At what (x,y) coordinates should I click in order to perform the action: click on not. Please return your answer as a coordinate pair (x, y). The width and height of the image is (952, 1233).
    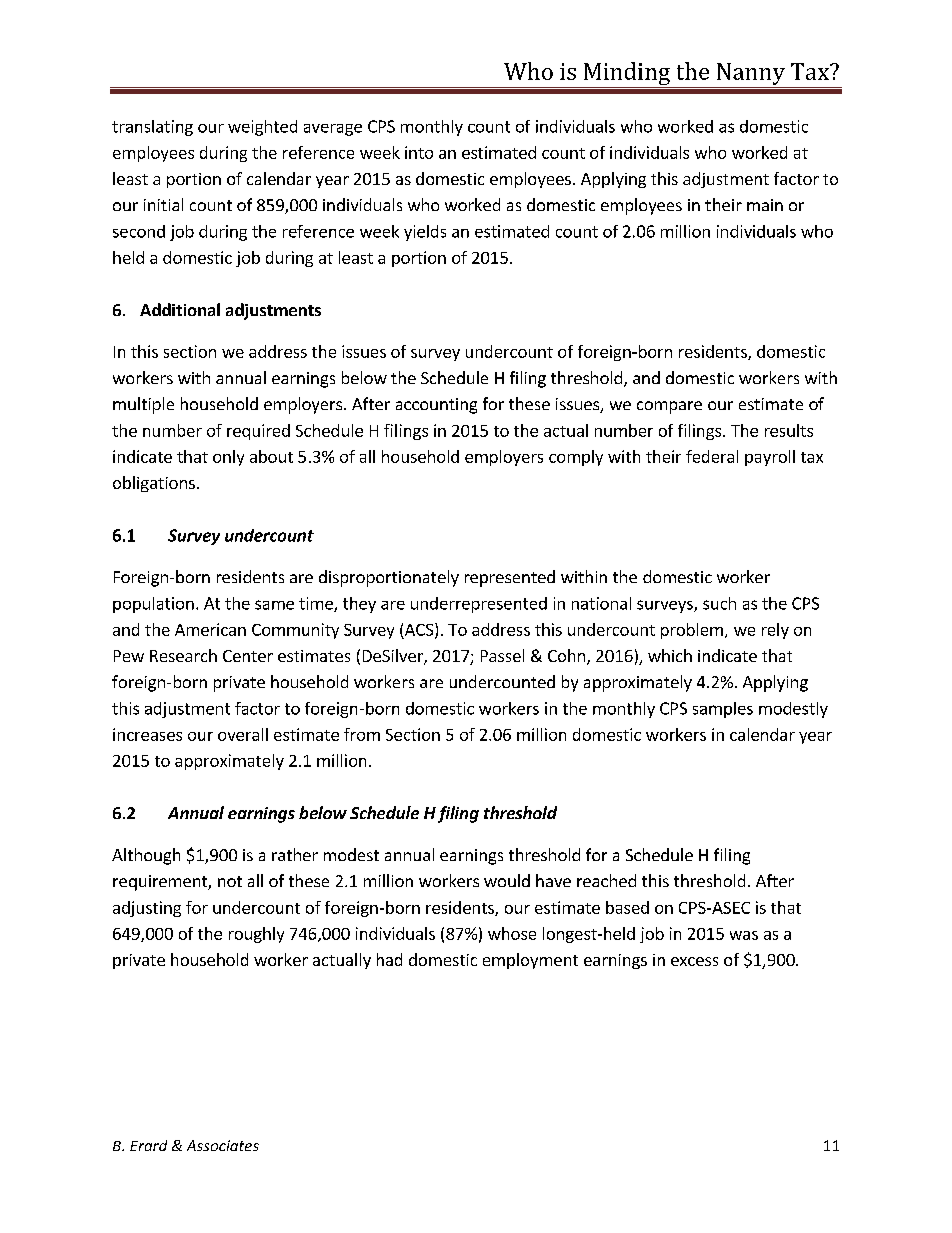
    Looking at the image, I should click on (230, 881).
